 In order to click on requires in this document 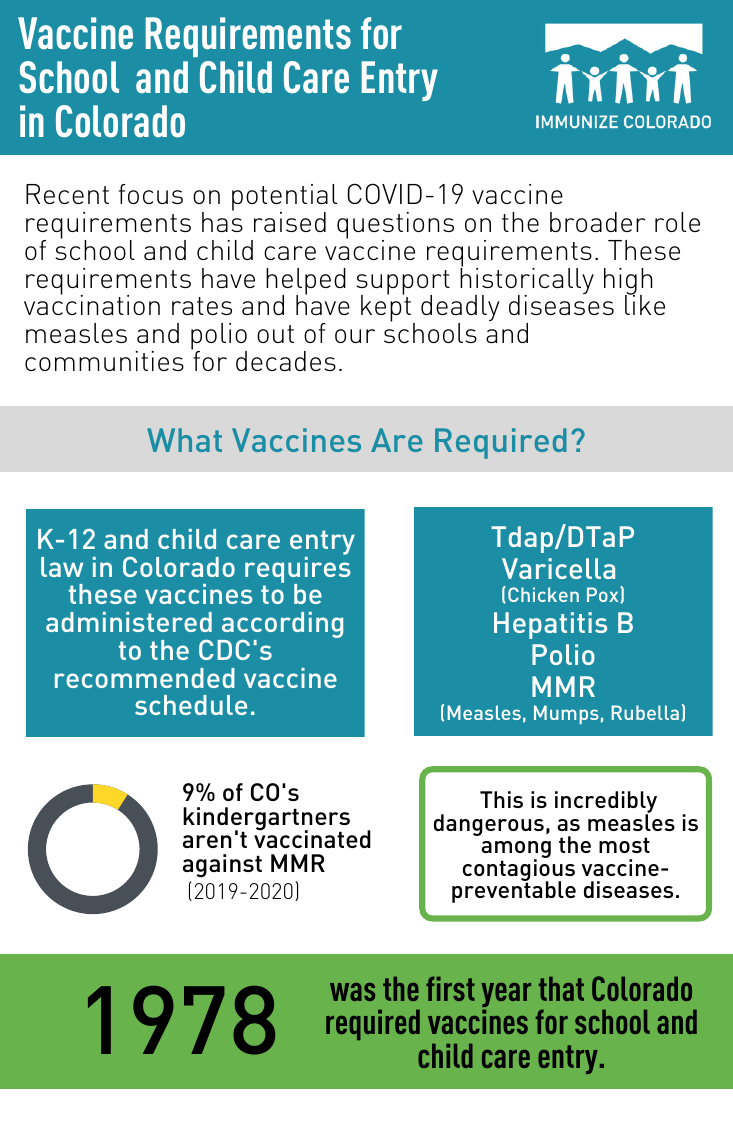, I will do `click(298, 569)`.
